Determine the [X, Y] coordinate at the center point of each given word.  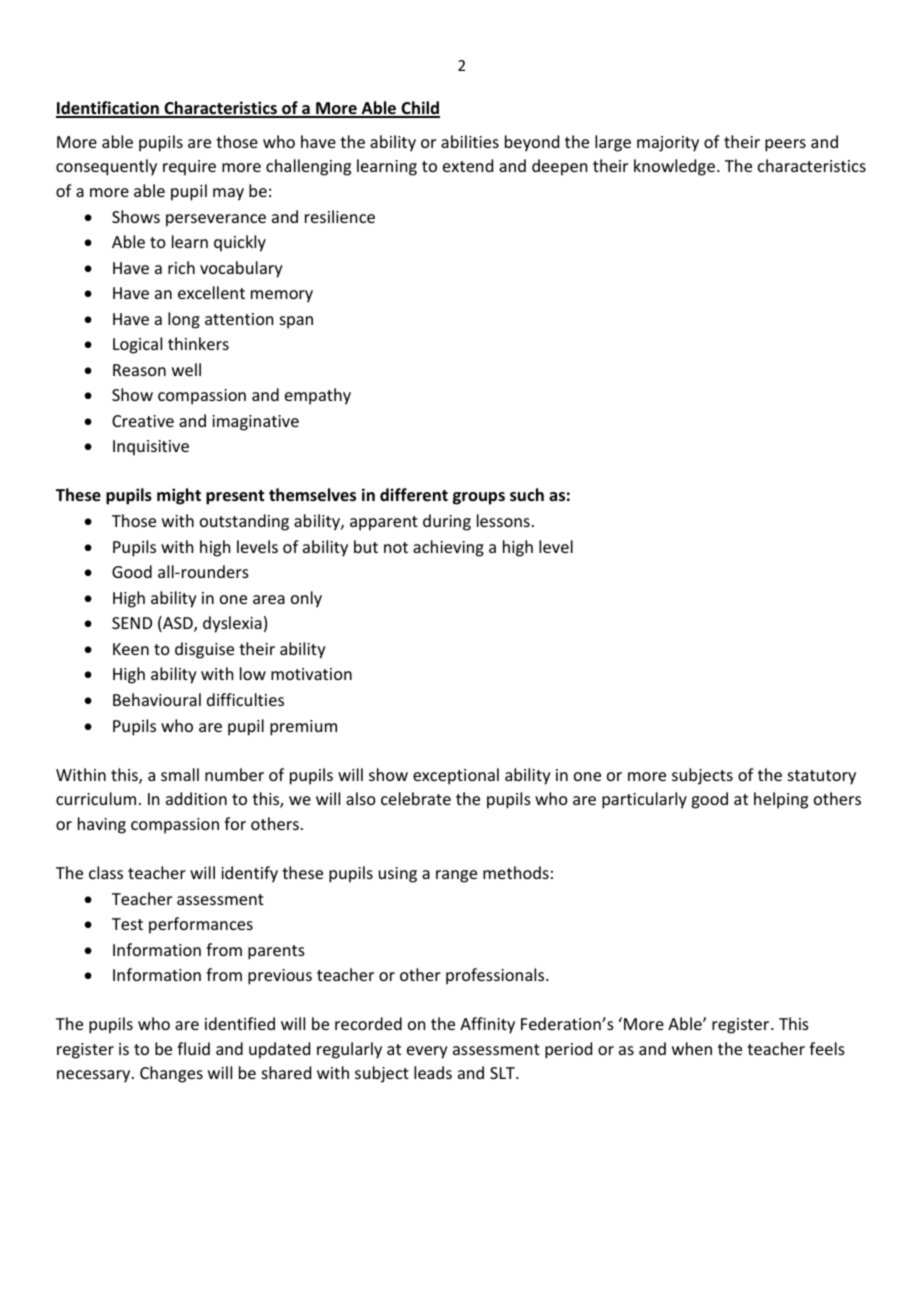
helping [781, 800]
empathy [318, 396]
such [527, 495]
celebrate [416, 798]
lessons [503, 520]
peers [785, 145]
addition [196, 798]
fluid [193, 1048]
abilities [470, 141]
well [186, 369]
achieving [448, 548]
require [189, 168]
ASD [178, 624]
